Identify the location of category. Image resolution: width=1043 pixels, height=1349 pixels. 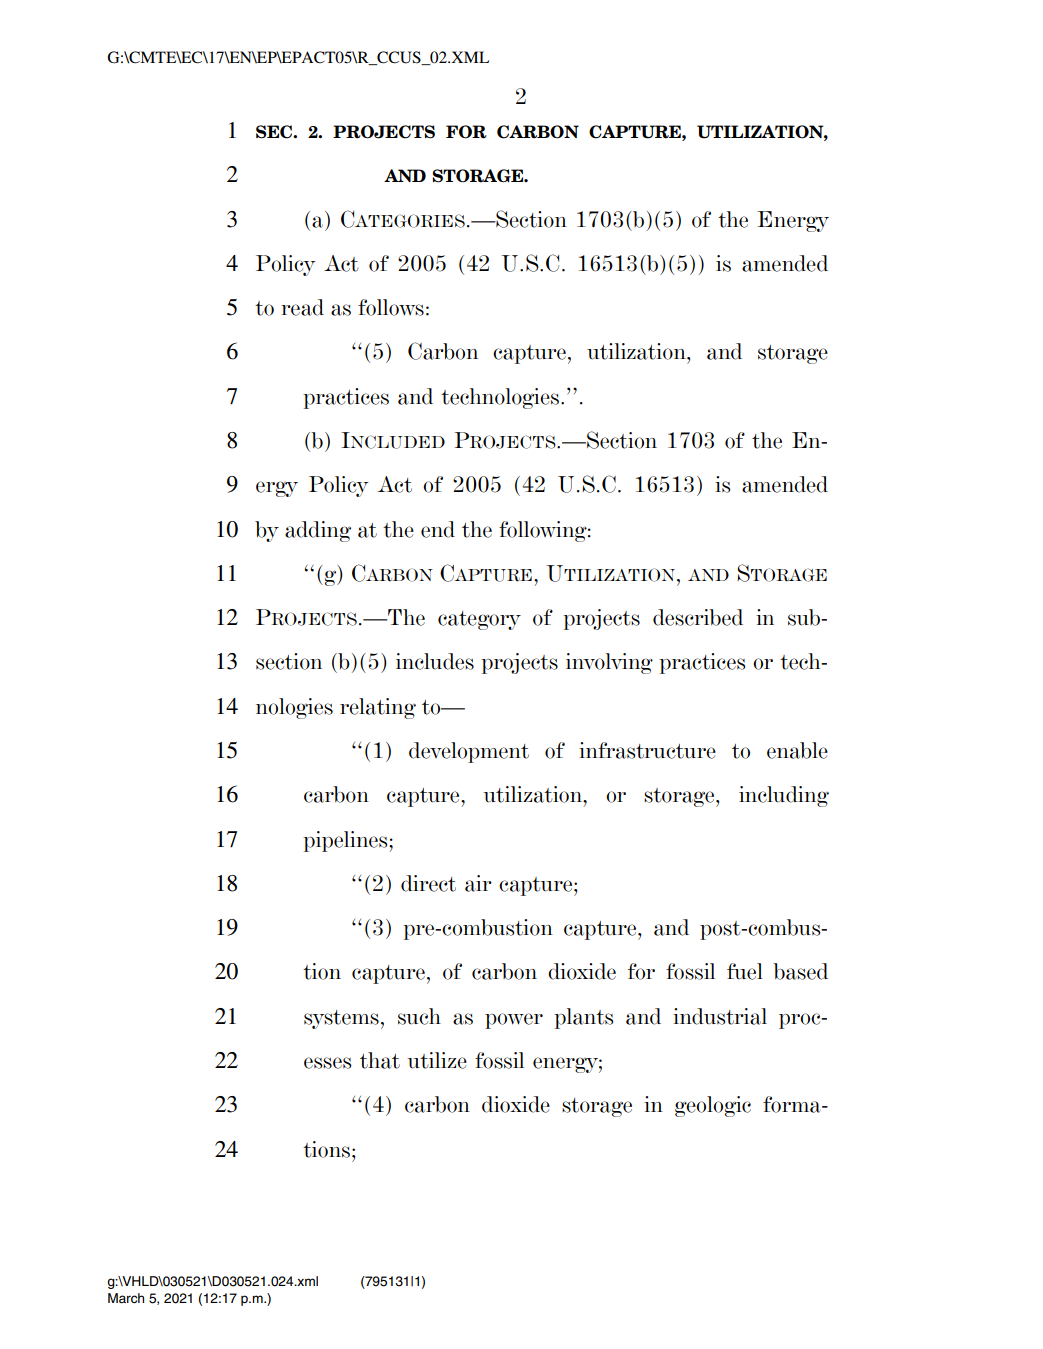
(479, 620).
